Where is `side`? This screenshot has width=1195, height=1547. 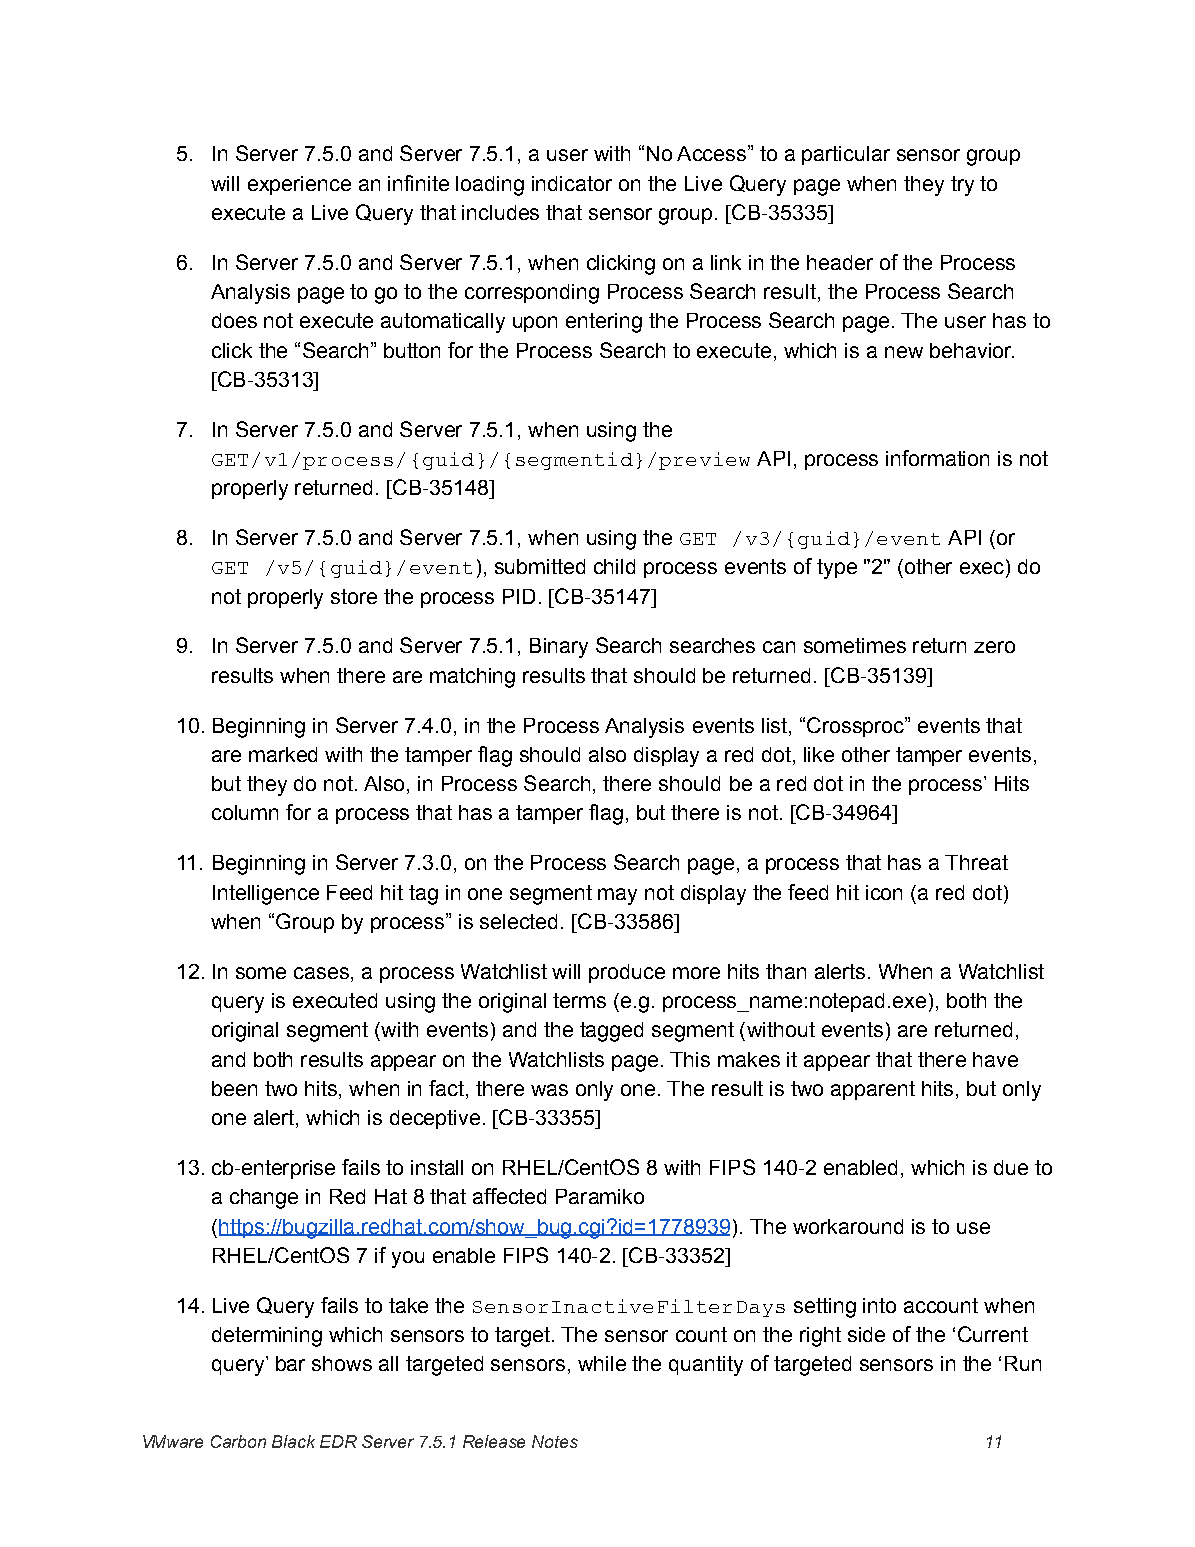
side is located at coordinates (866, 1334).
